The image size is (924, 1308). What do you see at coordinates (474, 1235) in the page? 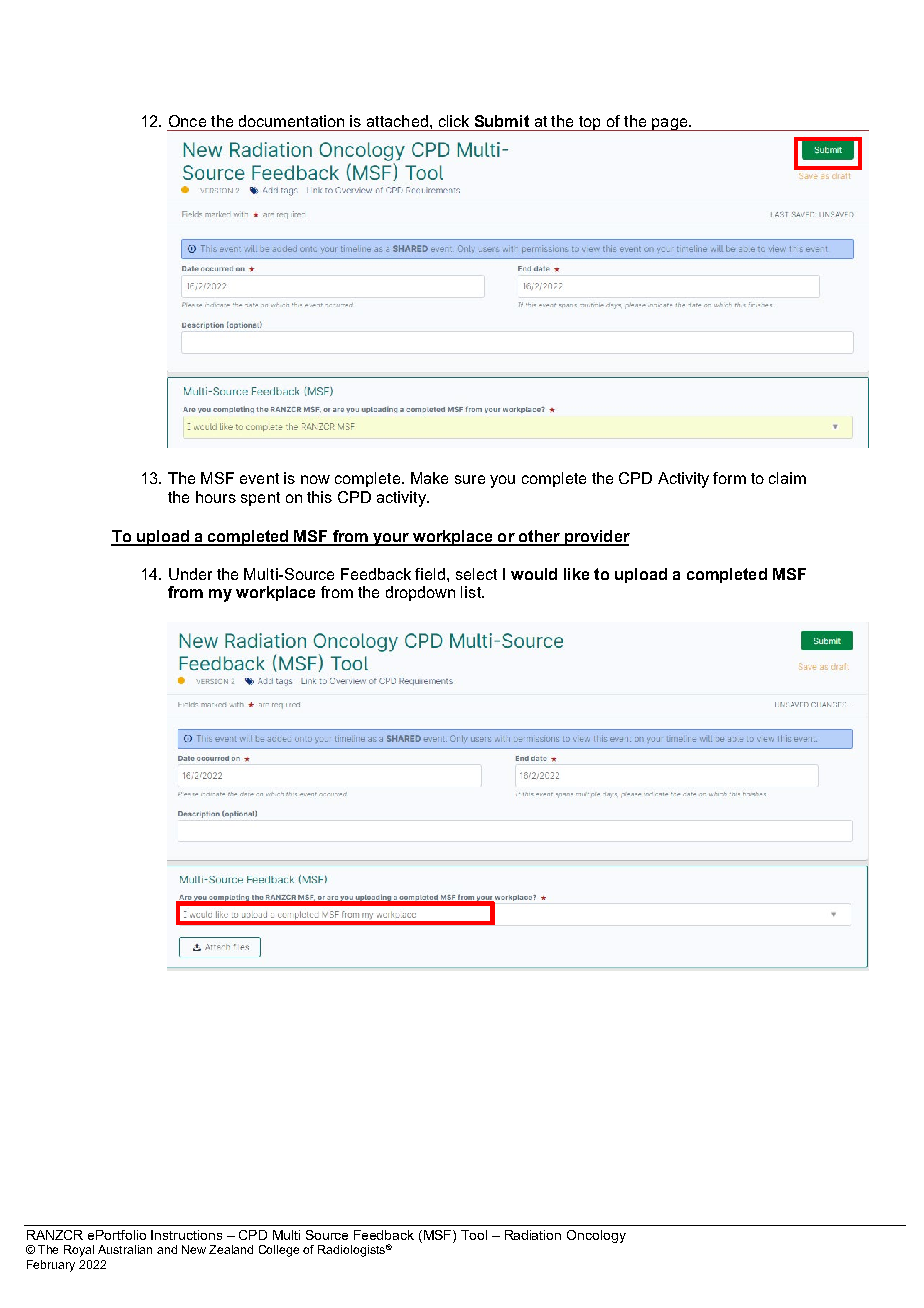
I see `Tool` at bounding box center [474, 1235].
